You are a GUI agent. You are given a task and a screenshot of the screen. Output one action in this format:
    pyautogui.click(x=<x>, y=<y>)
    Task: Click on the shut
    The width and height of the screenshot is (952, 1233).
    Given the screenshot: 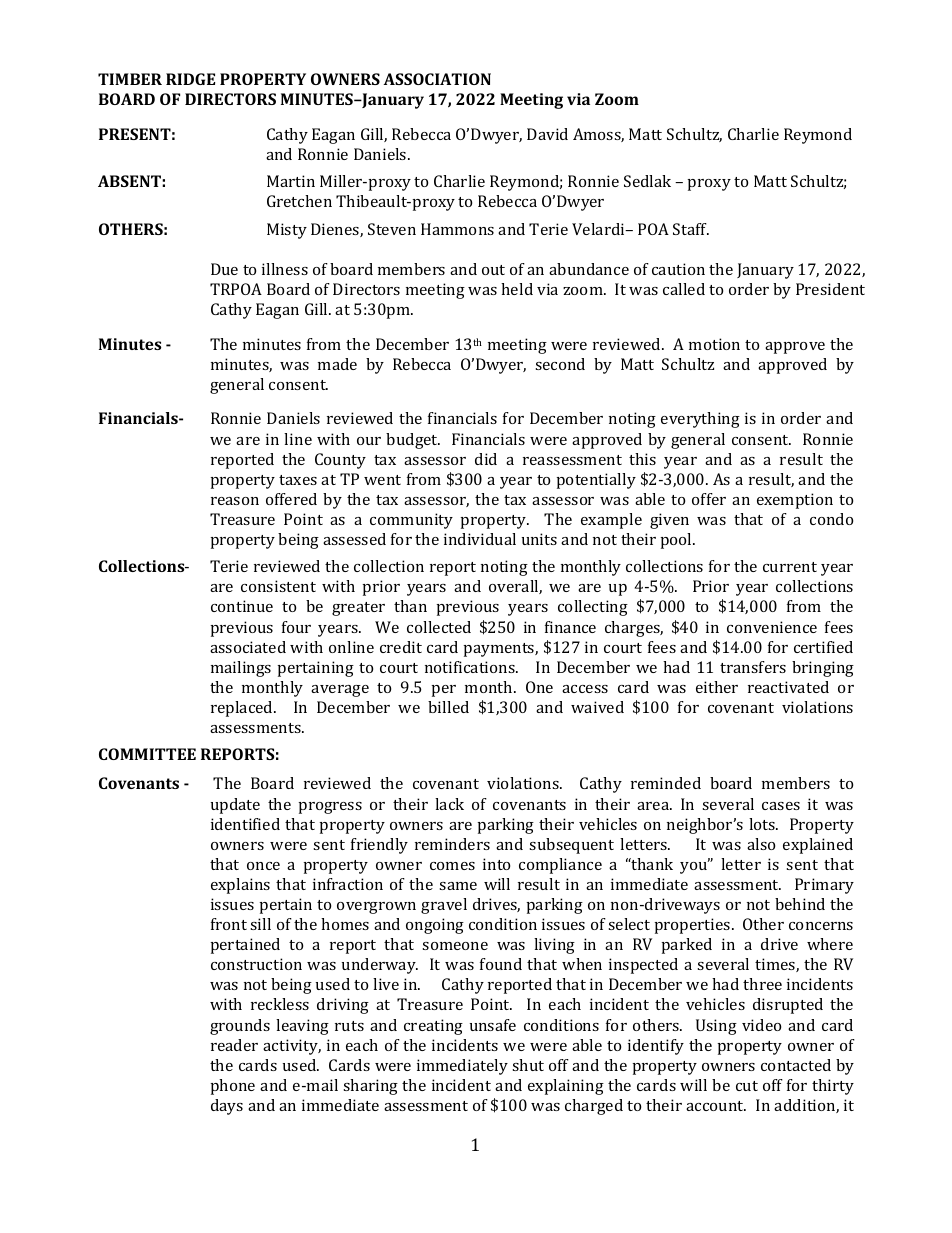 What is the action you would take?
    pyautogui.click(x=528, y=1065)
